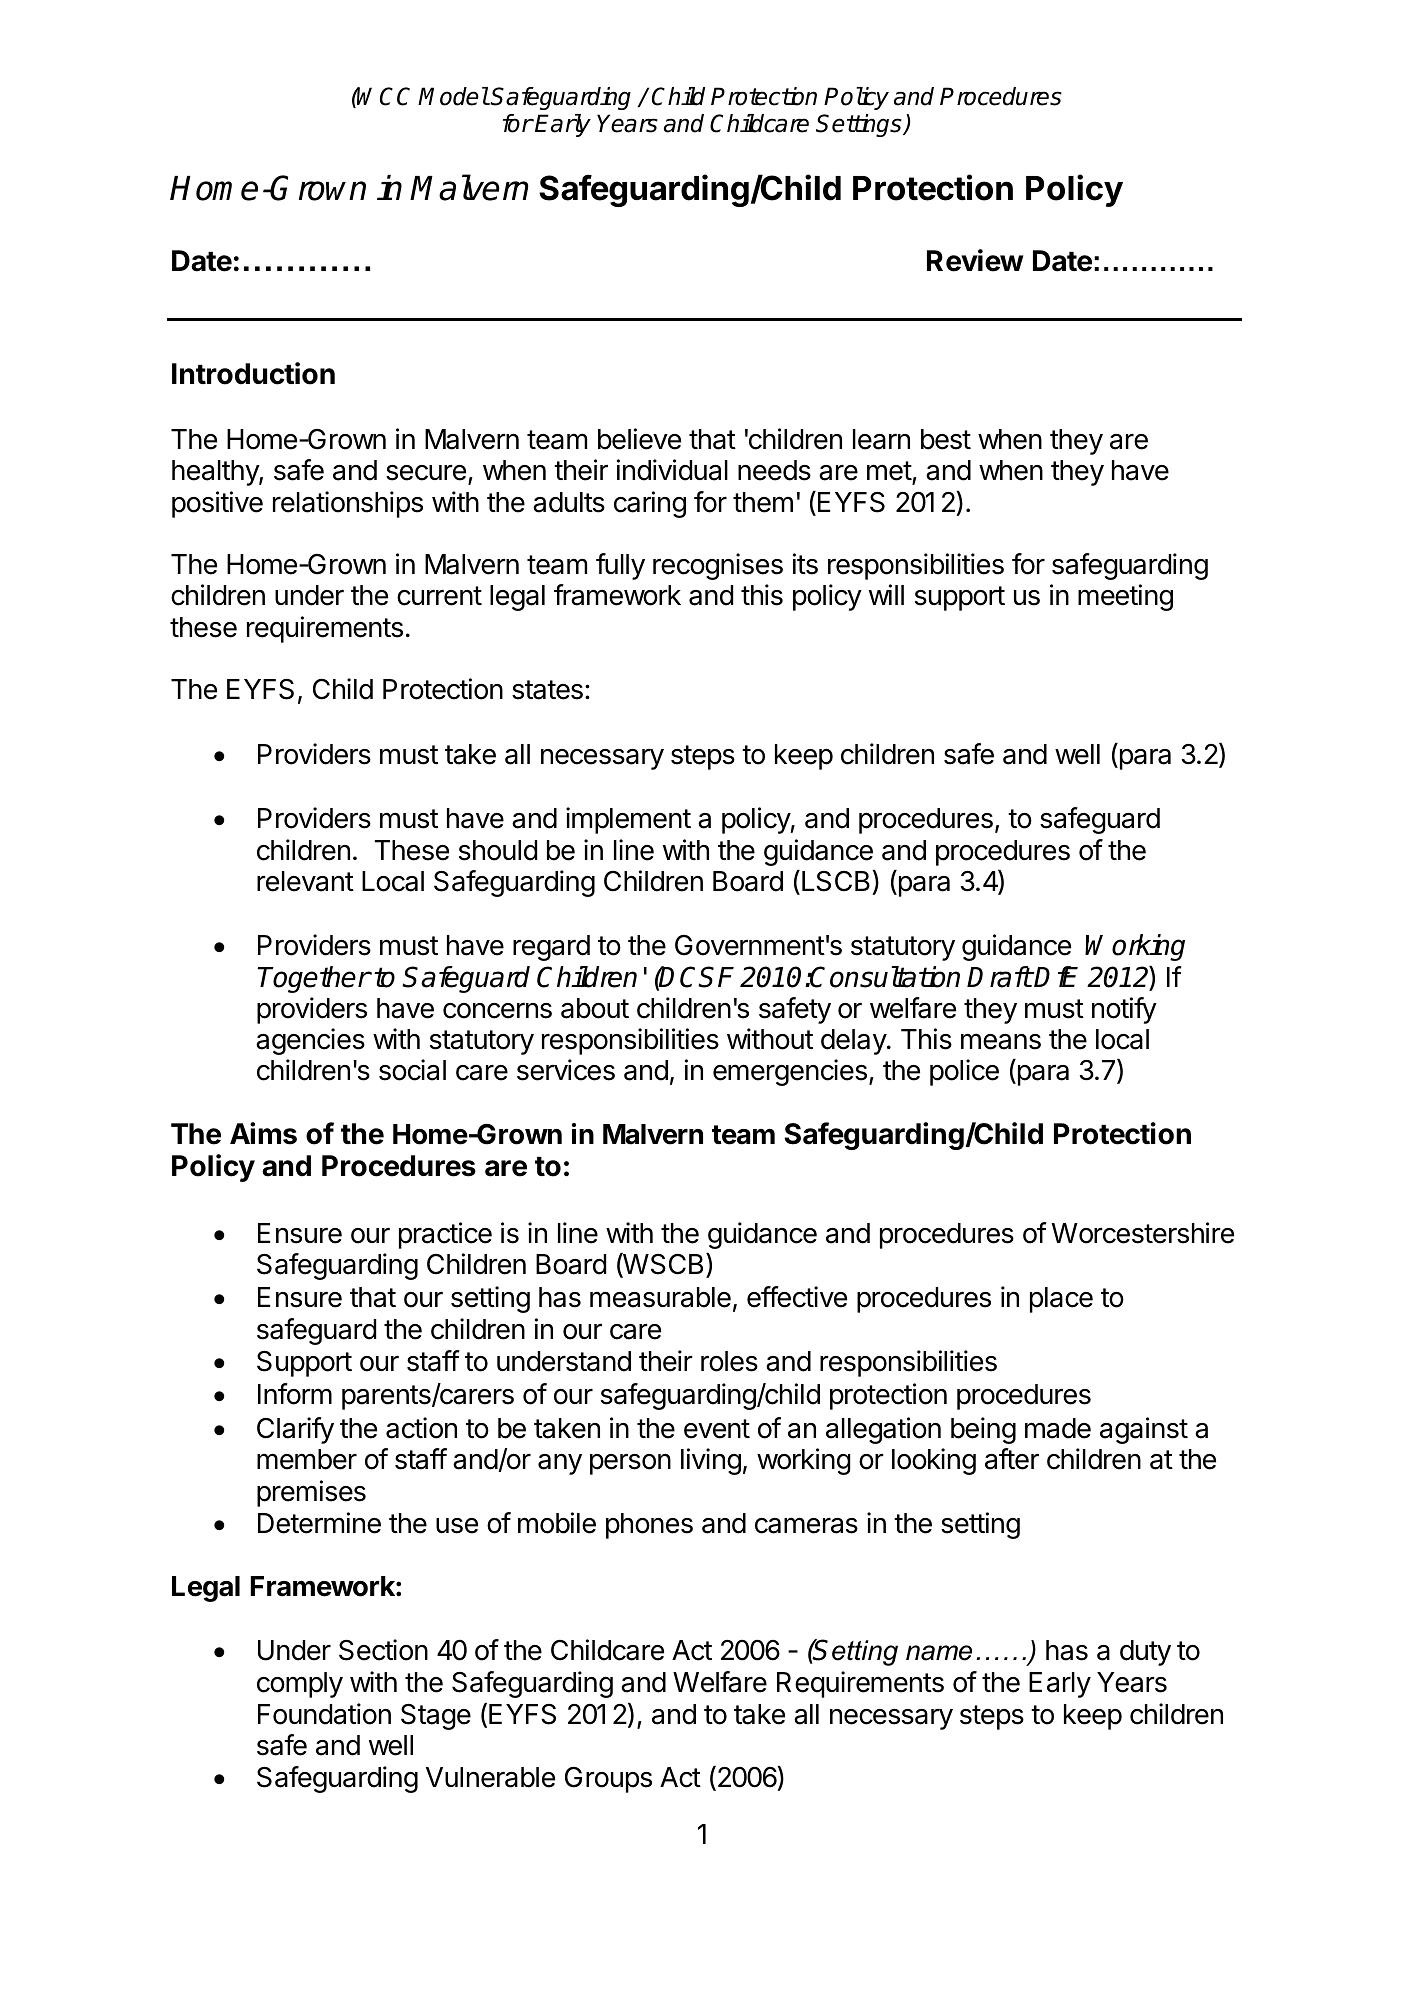  What do you see at coordinates (660, 1297) in the image?
I see `measurable` at bounding box center [660, 1297].
